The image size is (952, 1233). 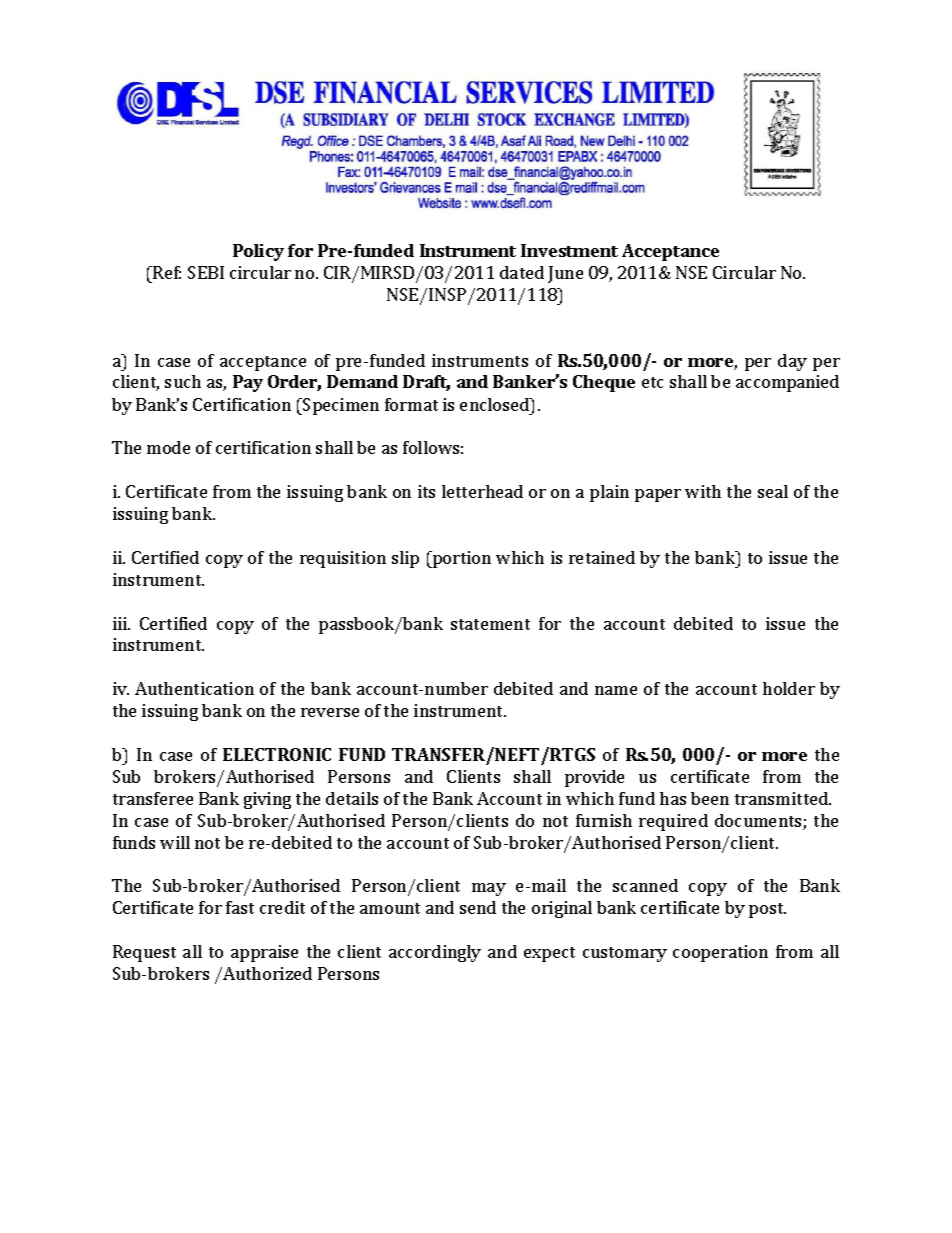 What do you see at coordinates (435, 953) in the screenshot?
I see `accordingly` at bounding box center [435, 953].
